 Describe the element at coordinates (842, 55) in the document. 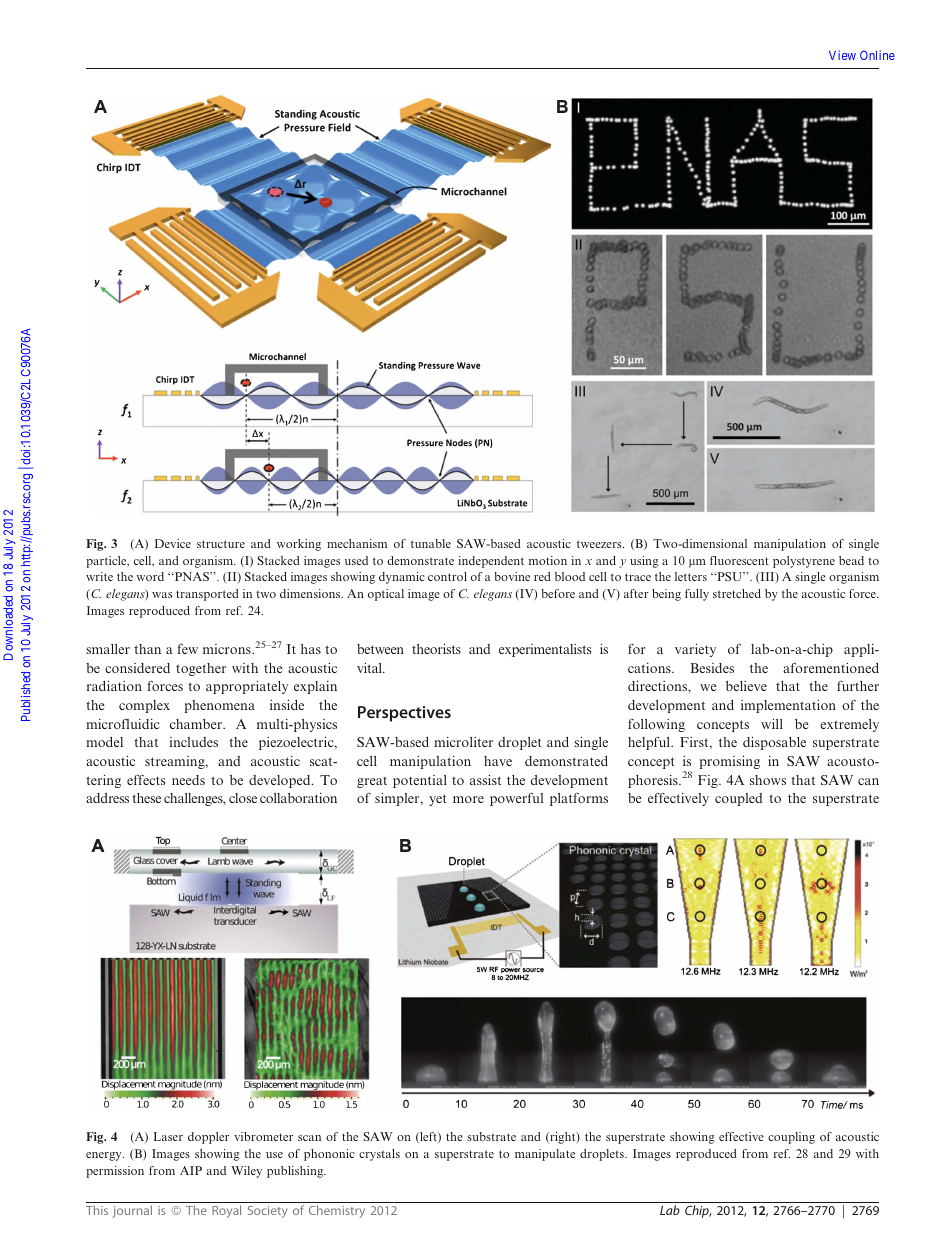

I see `View` at that location.
